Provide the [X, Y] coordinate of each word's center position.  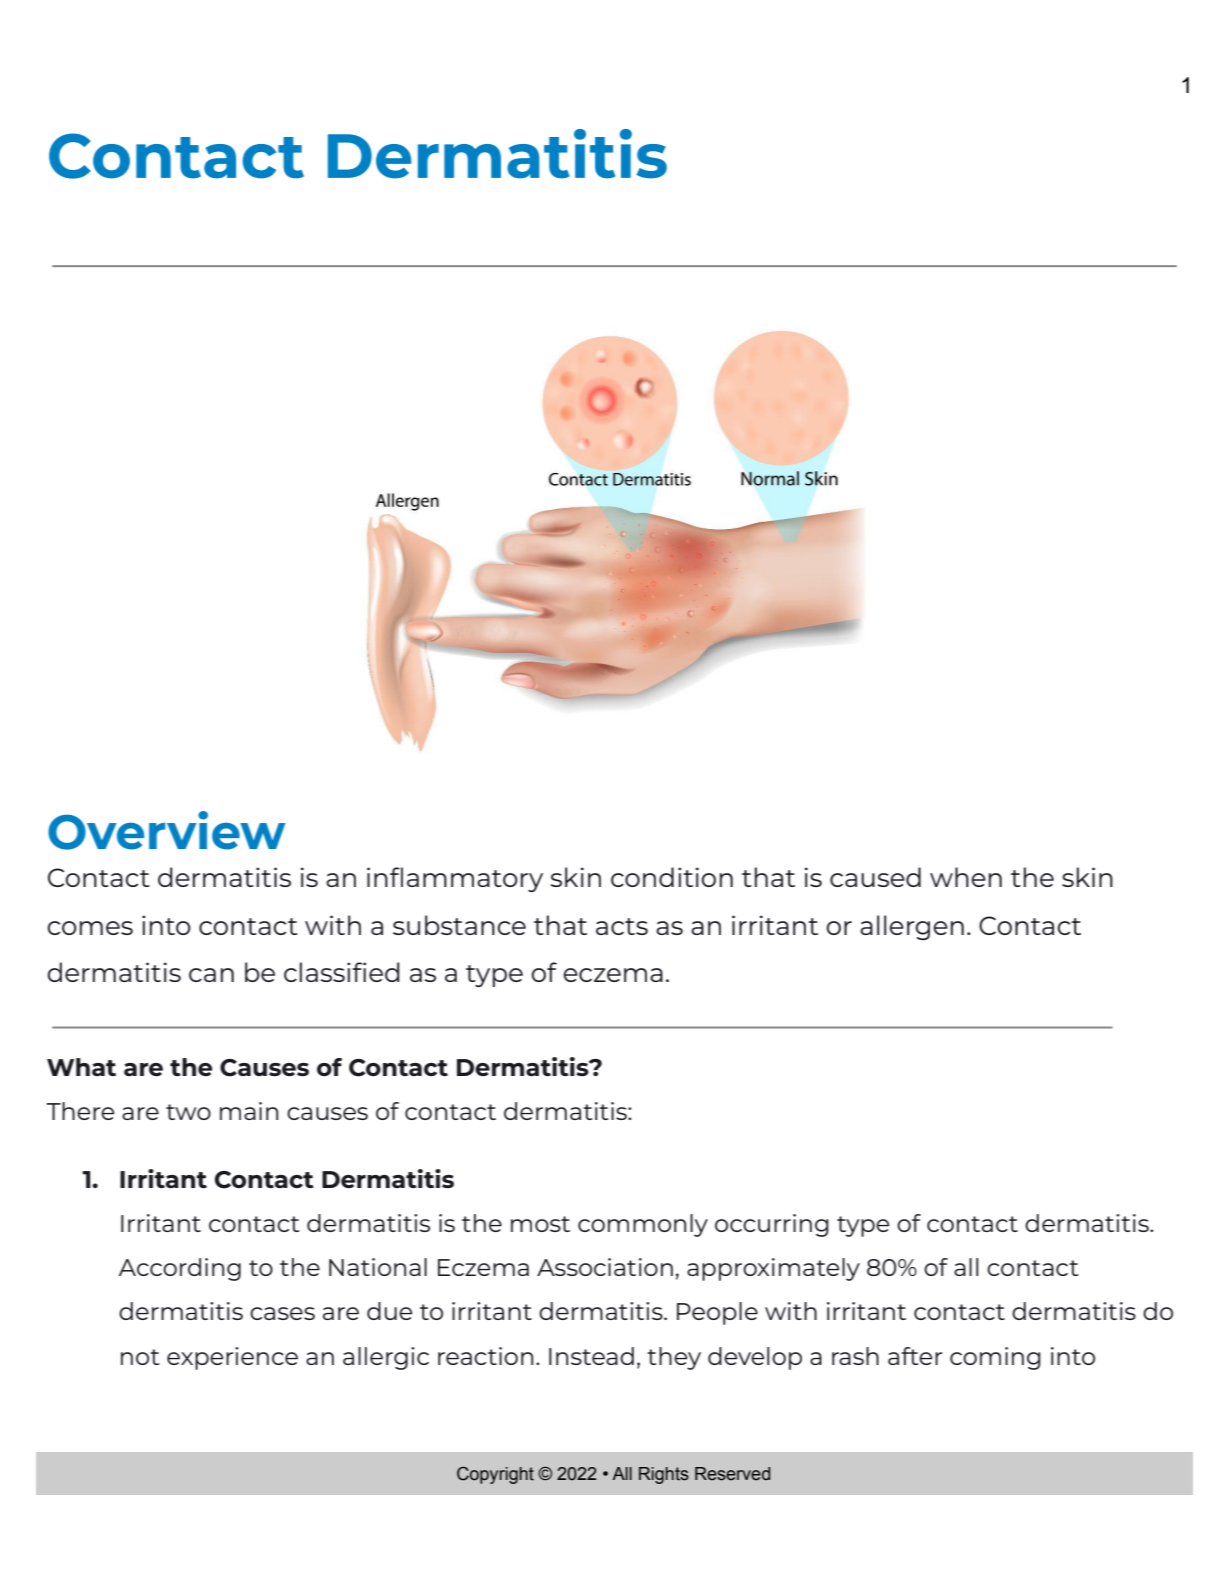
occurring [772, 1225]
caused [875, 877]
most [540, 1224]
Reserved [732, 1474]
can [211, 975]
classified [342, 972]
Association [605, 1267]
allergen [912, 928]
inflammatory [455, 879]
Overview [166, 830]
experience [232, 1358]
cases [282, 1313]
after [915, 1356]
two [188, 1112]
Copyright [495, 1475]
